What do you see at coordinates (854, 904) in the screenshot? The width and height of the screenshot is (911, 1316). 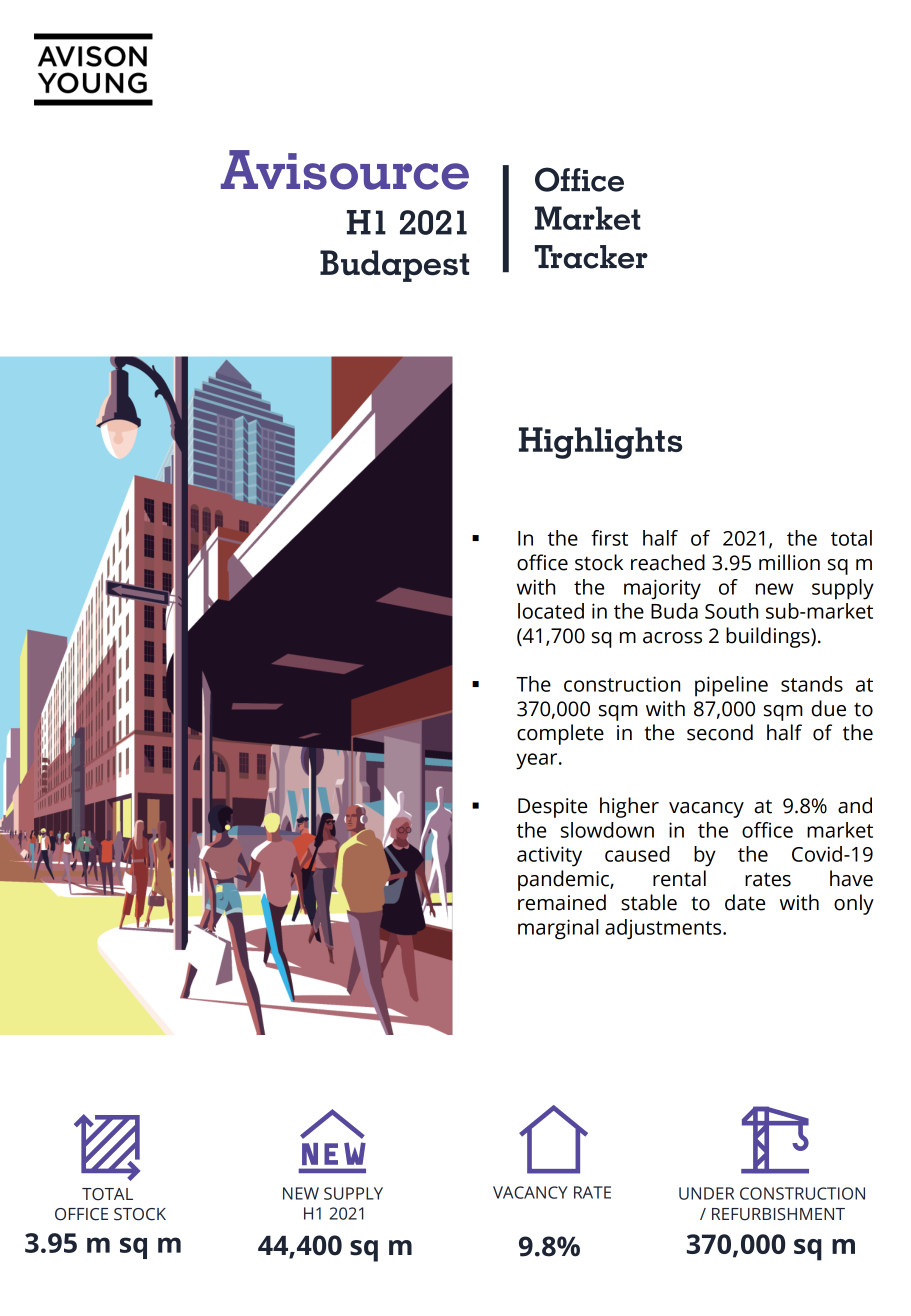 I see `only` at bounding box center [854, 904].
